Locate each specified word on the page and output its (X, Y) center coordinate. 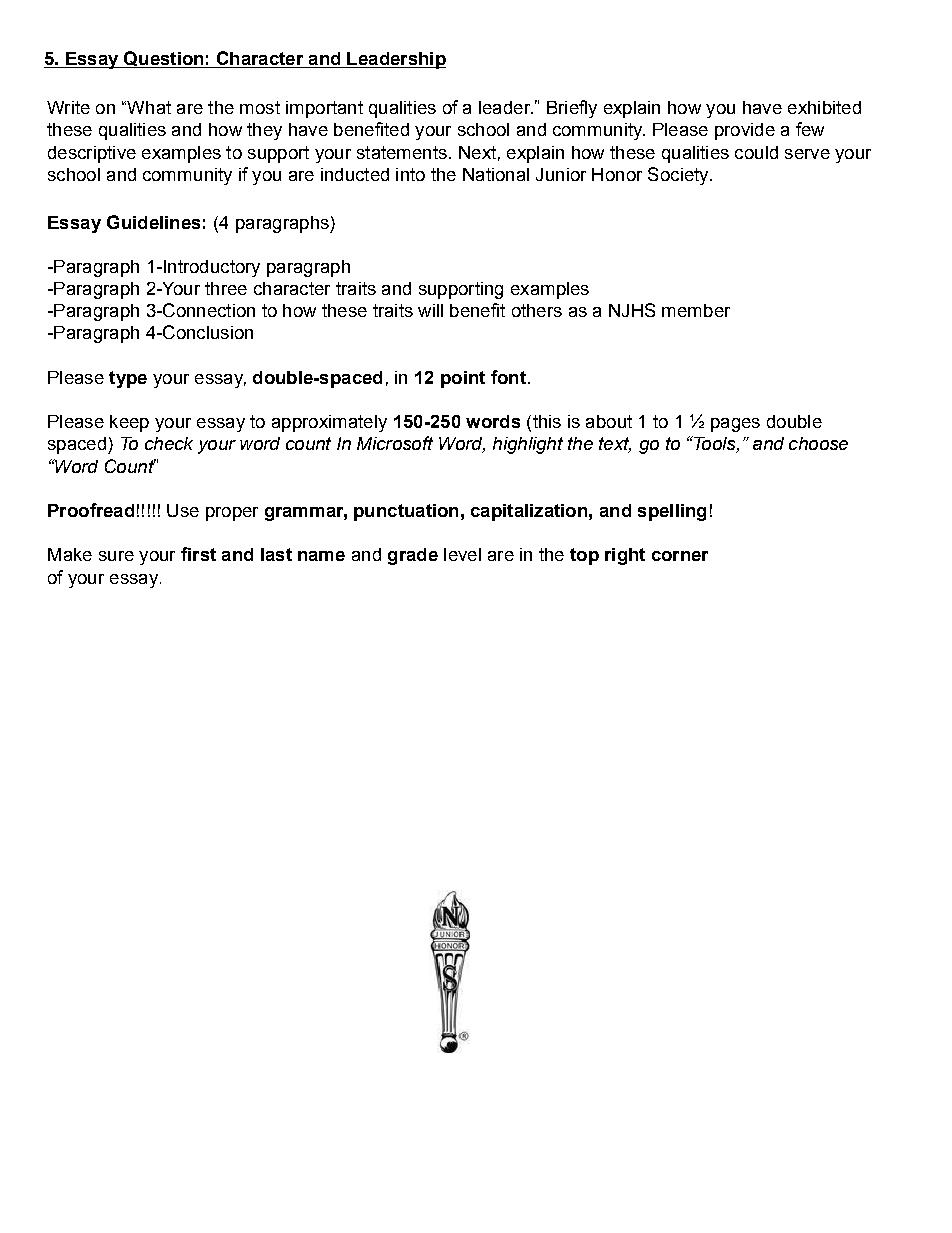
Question (164, 59)
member (696, 310)
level (462, 554)
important (324, 109)
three (226, 288)
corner (680, 556)
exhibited (824, 107)
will (430, 310)
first (198, 554)
